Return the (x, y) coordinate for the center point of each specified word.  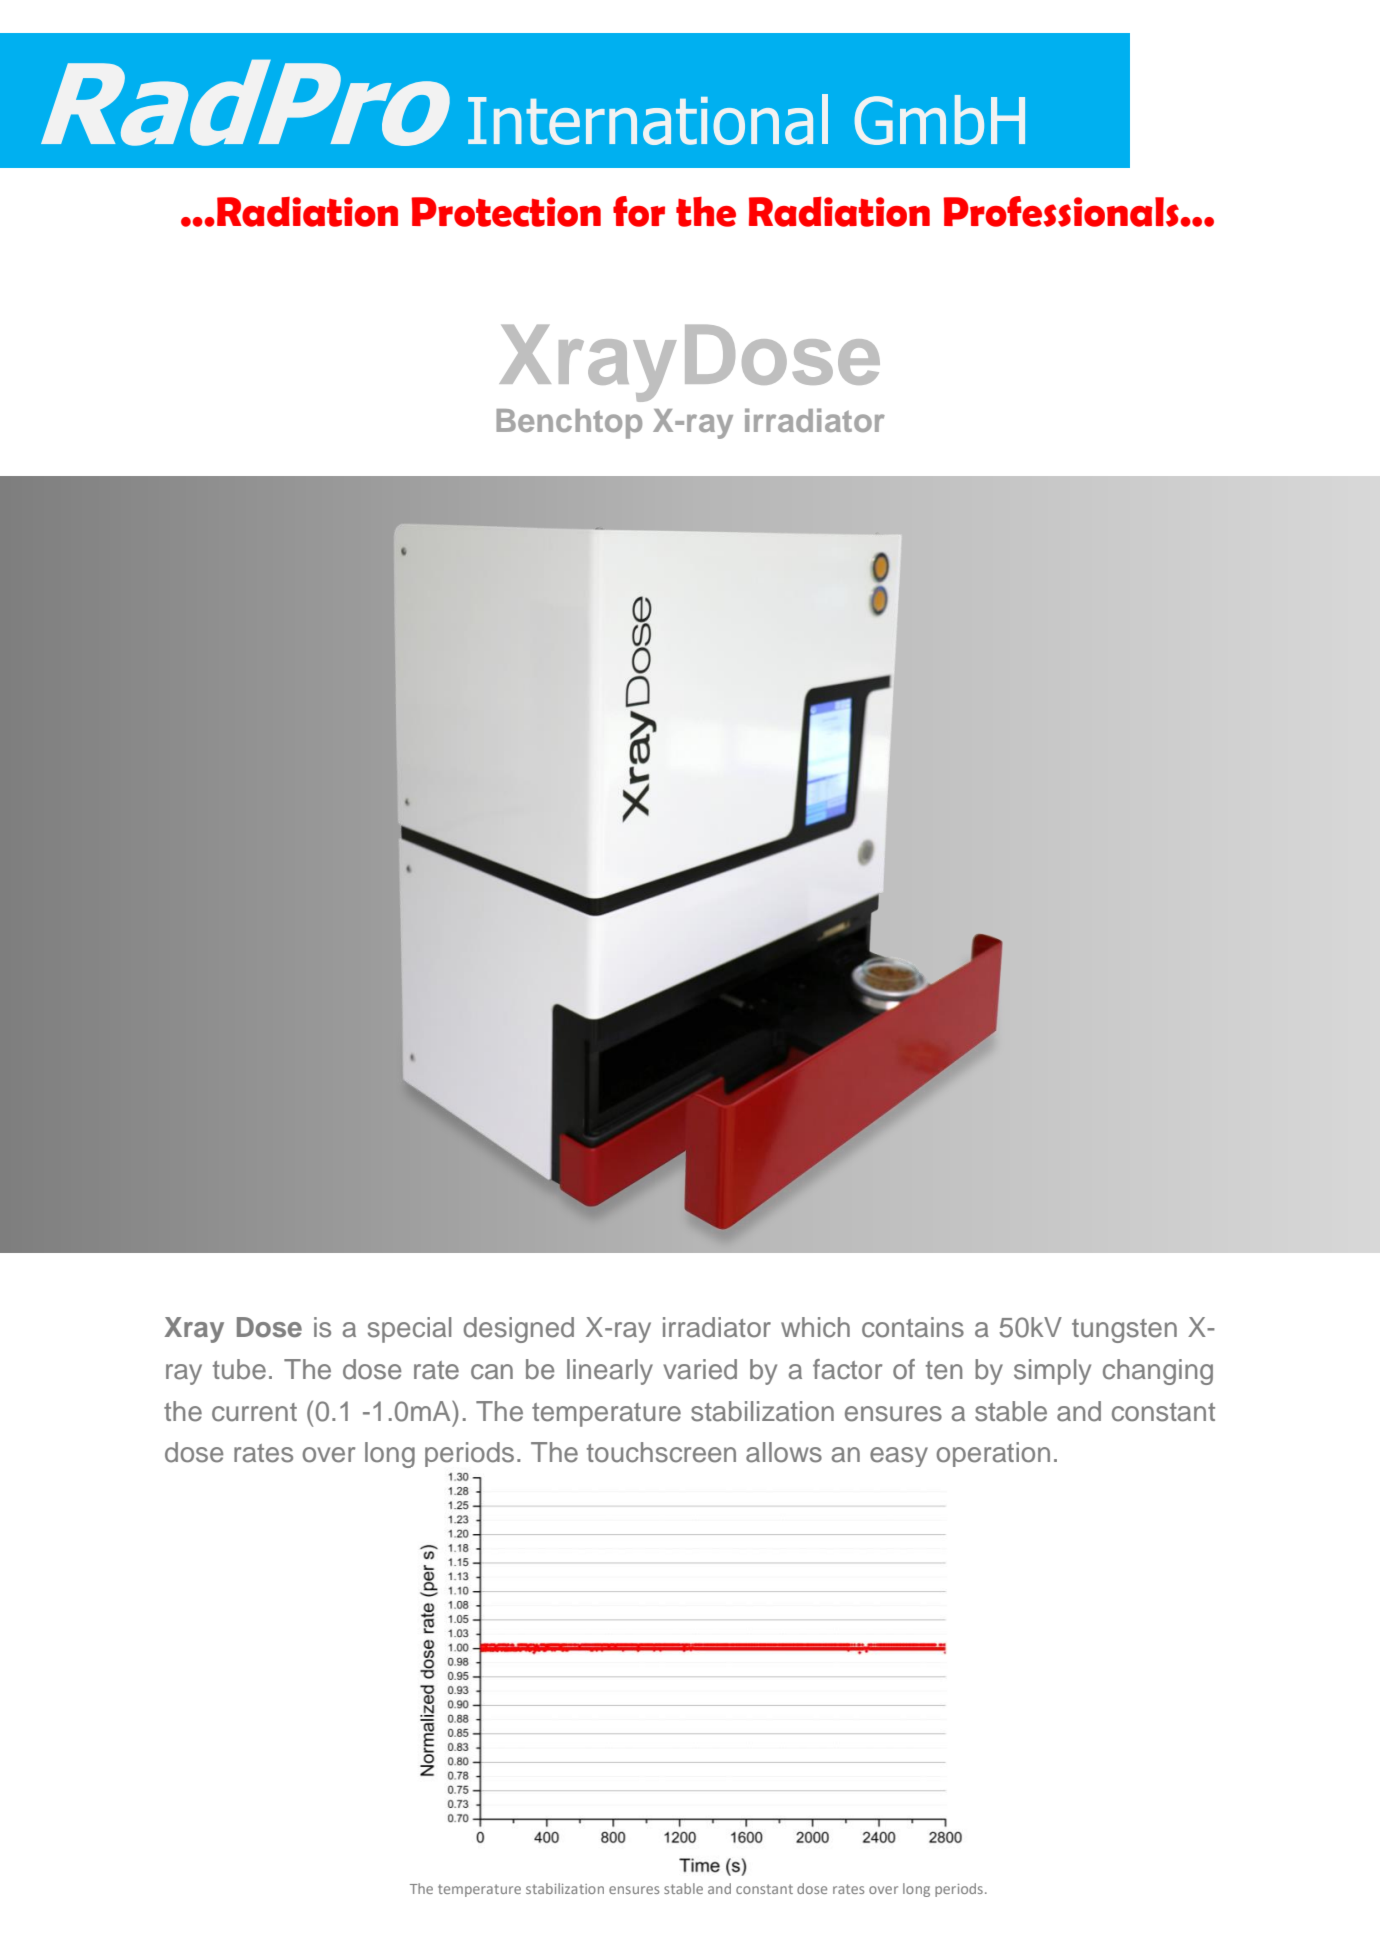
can (492, 1372)
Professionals (1062, 211)
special (409, 1330)
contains (913, 1327)
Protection (506, 212)
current (254, 1412)
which (815, 1327)
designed (519, 1330)
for (639, 211)
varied (700, 1369)
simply (1052, 1372)
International (648, 119)
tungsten (1124, 1331)
